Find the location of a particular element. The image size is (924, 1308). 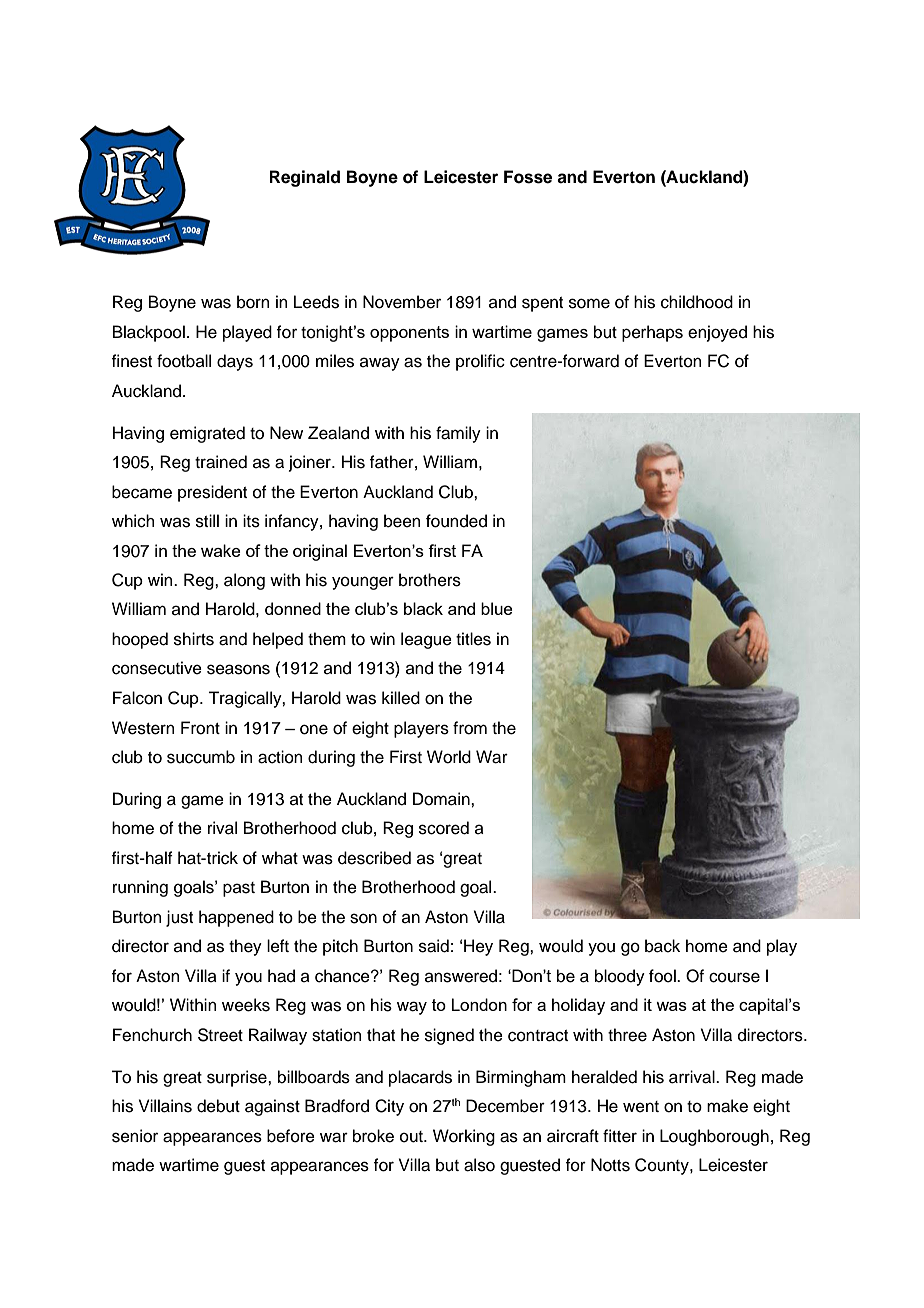

Reginald is located at coordinates (305, 178).
